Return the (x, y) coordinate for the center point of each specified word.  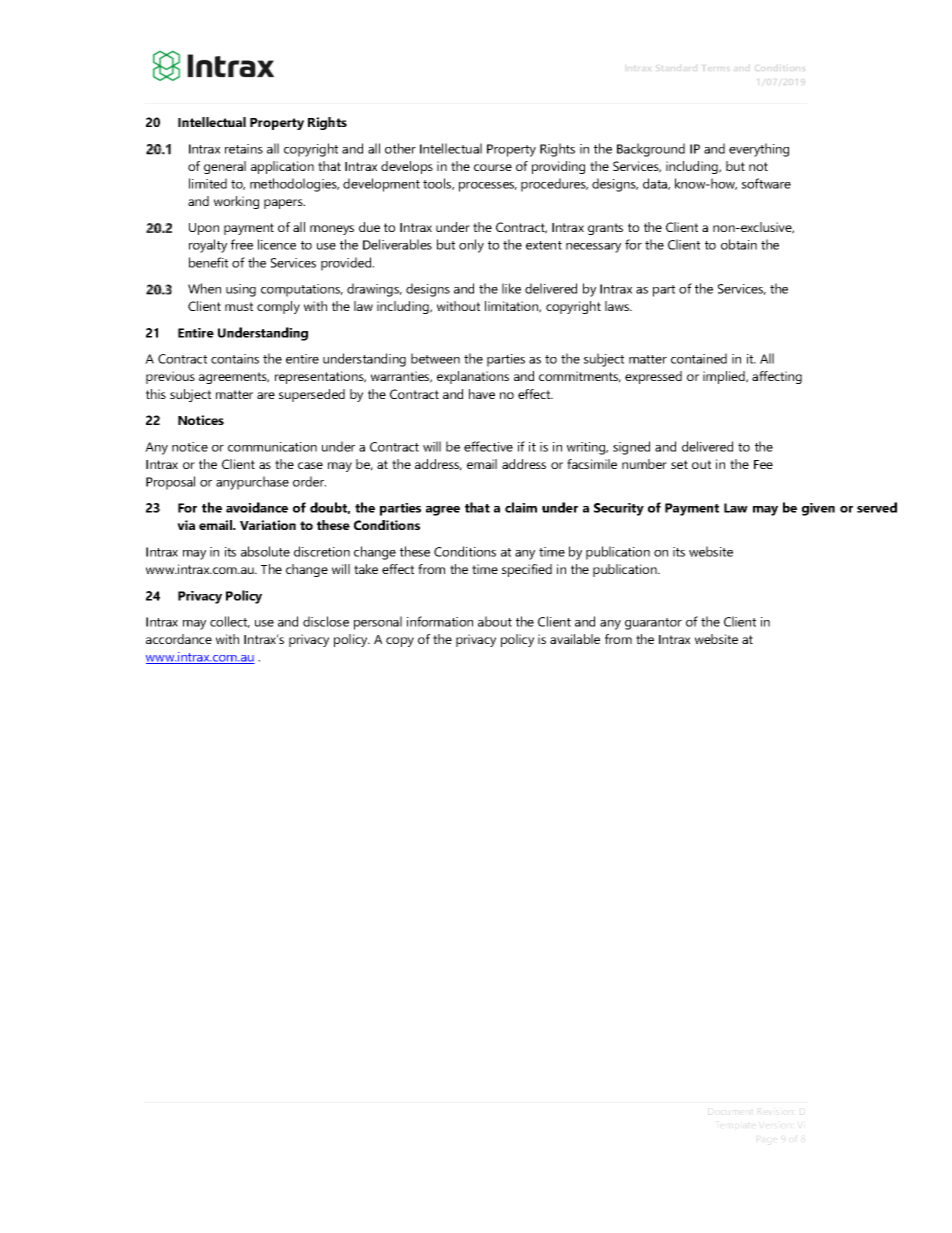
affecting (777, 377)
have (482, 394)
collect (230, 622)
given (818, 509)
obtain (739, 244)
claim (521, 507)
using (241, 290)
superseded (312, 395)
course (493, 167)
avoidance (257, 507)
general (225, 167)
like (511, 288)
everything (759, 150)
